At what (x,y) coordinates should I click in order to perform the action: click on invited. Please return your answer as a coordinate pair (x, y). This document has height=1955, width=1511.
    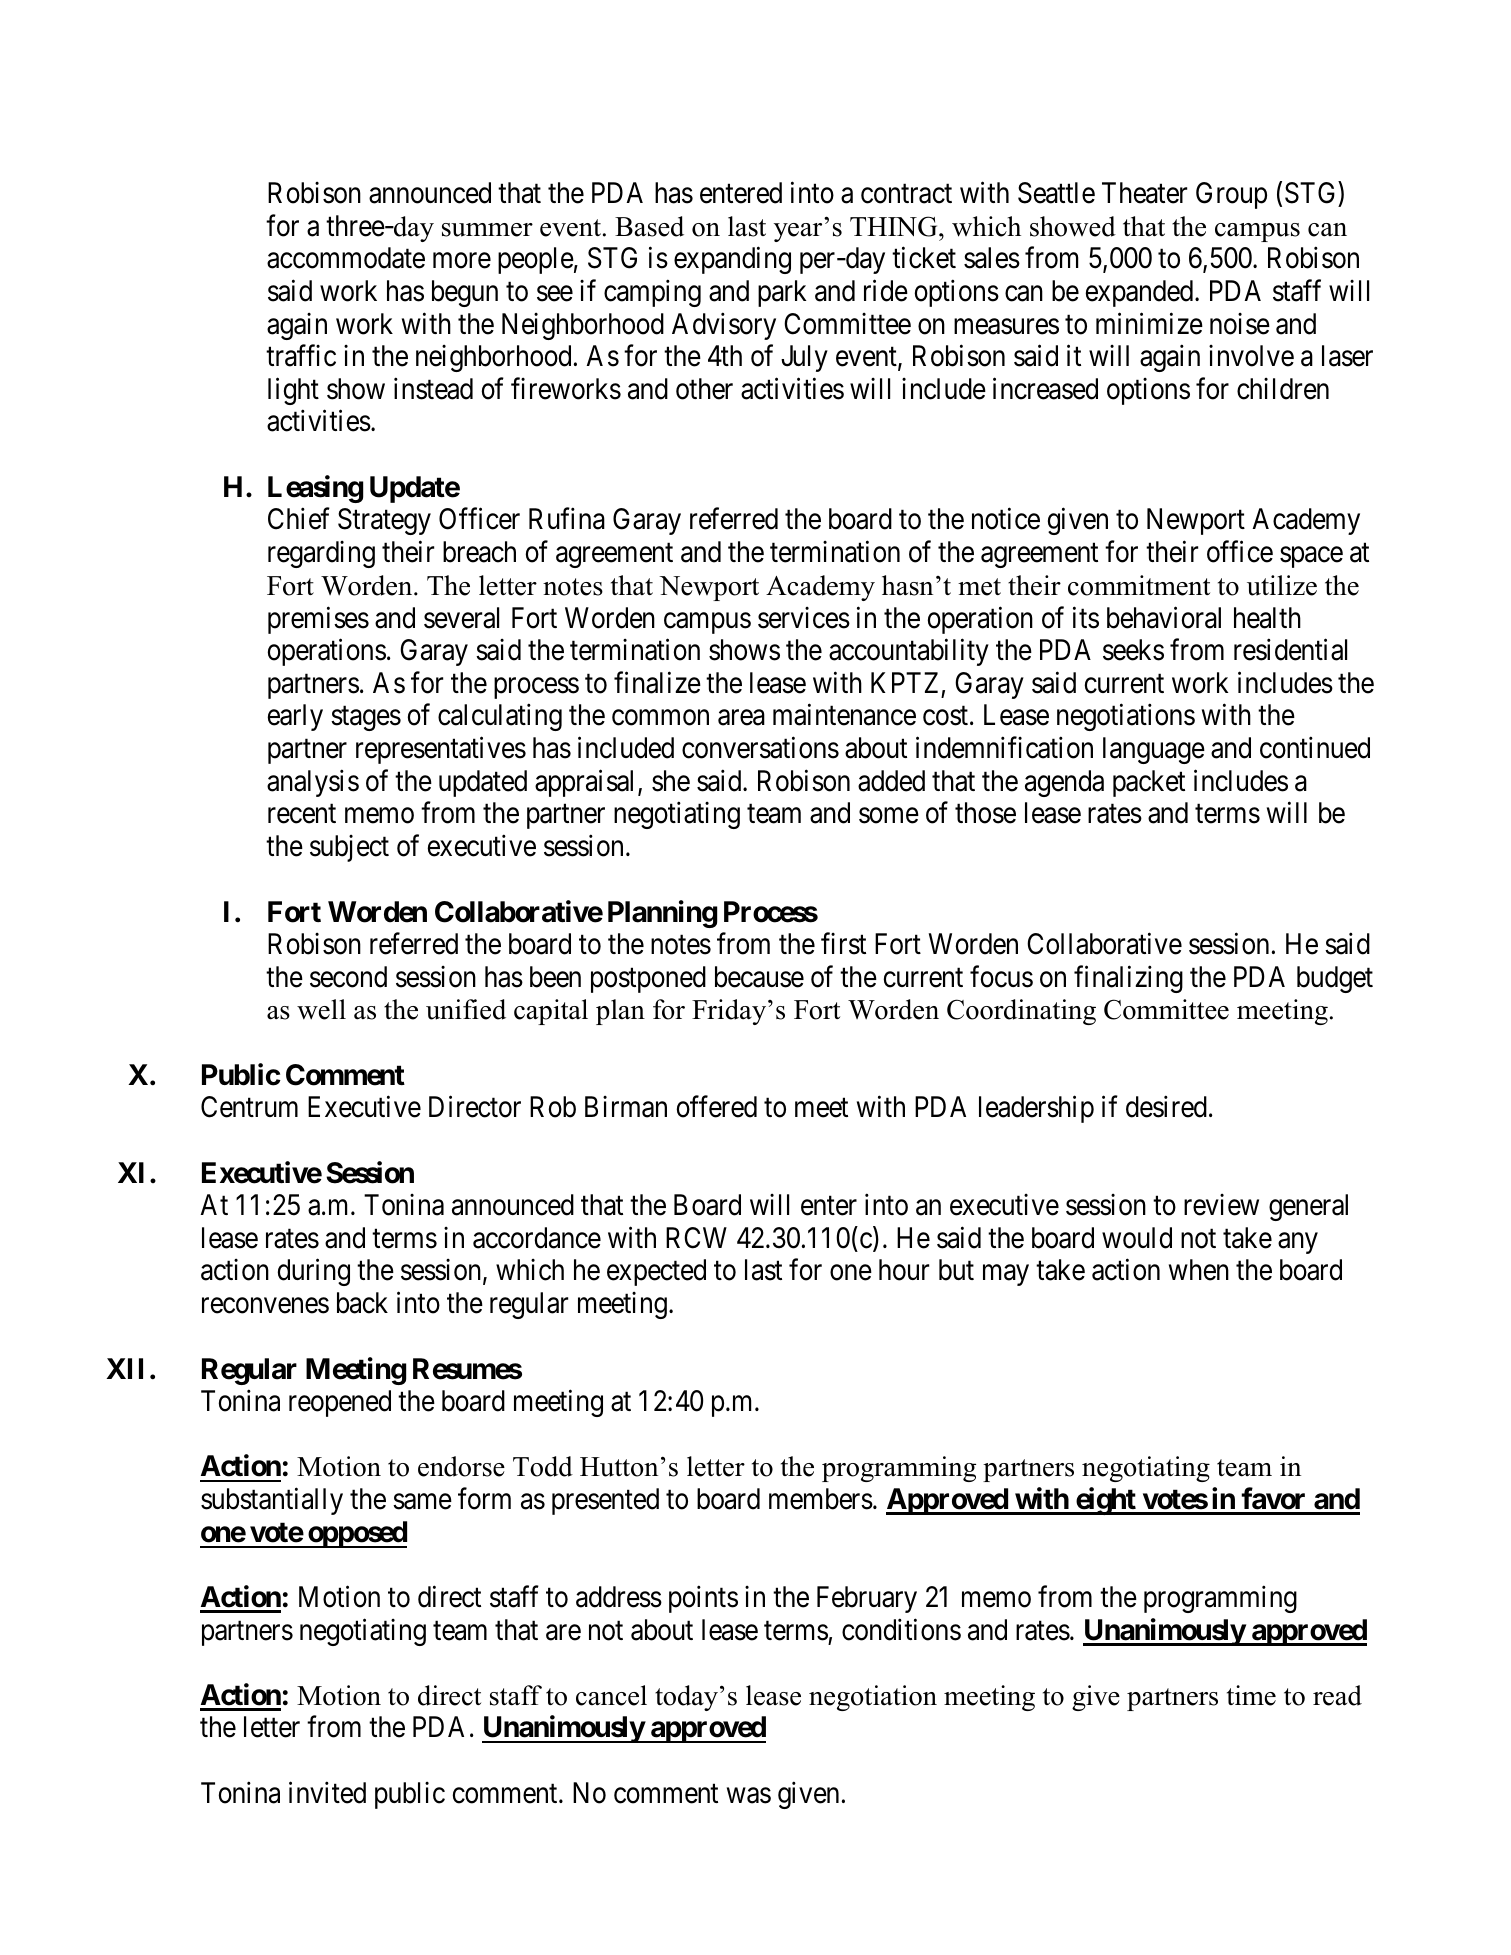
    Looking at the image, I should click on (327, 1792).
